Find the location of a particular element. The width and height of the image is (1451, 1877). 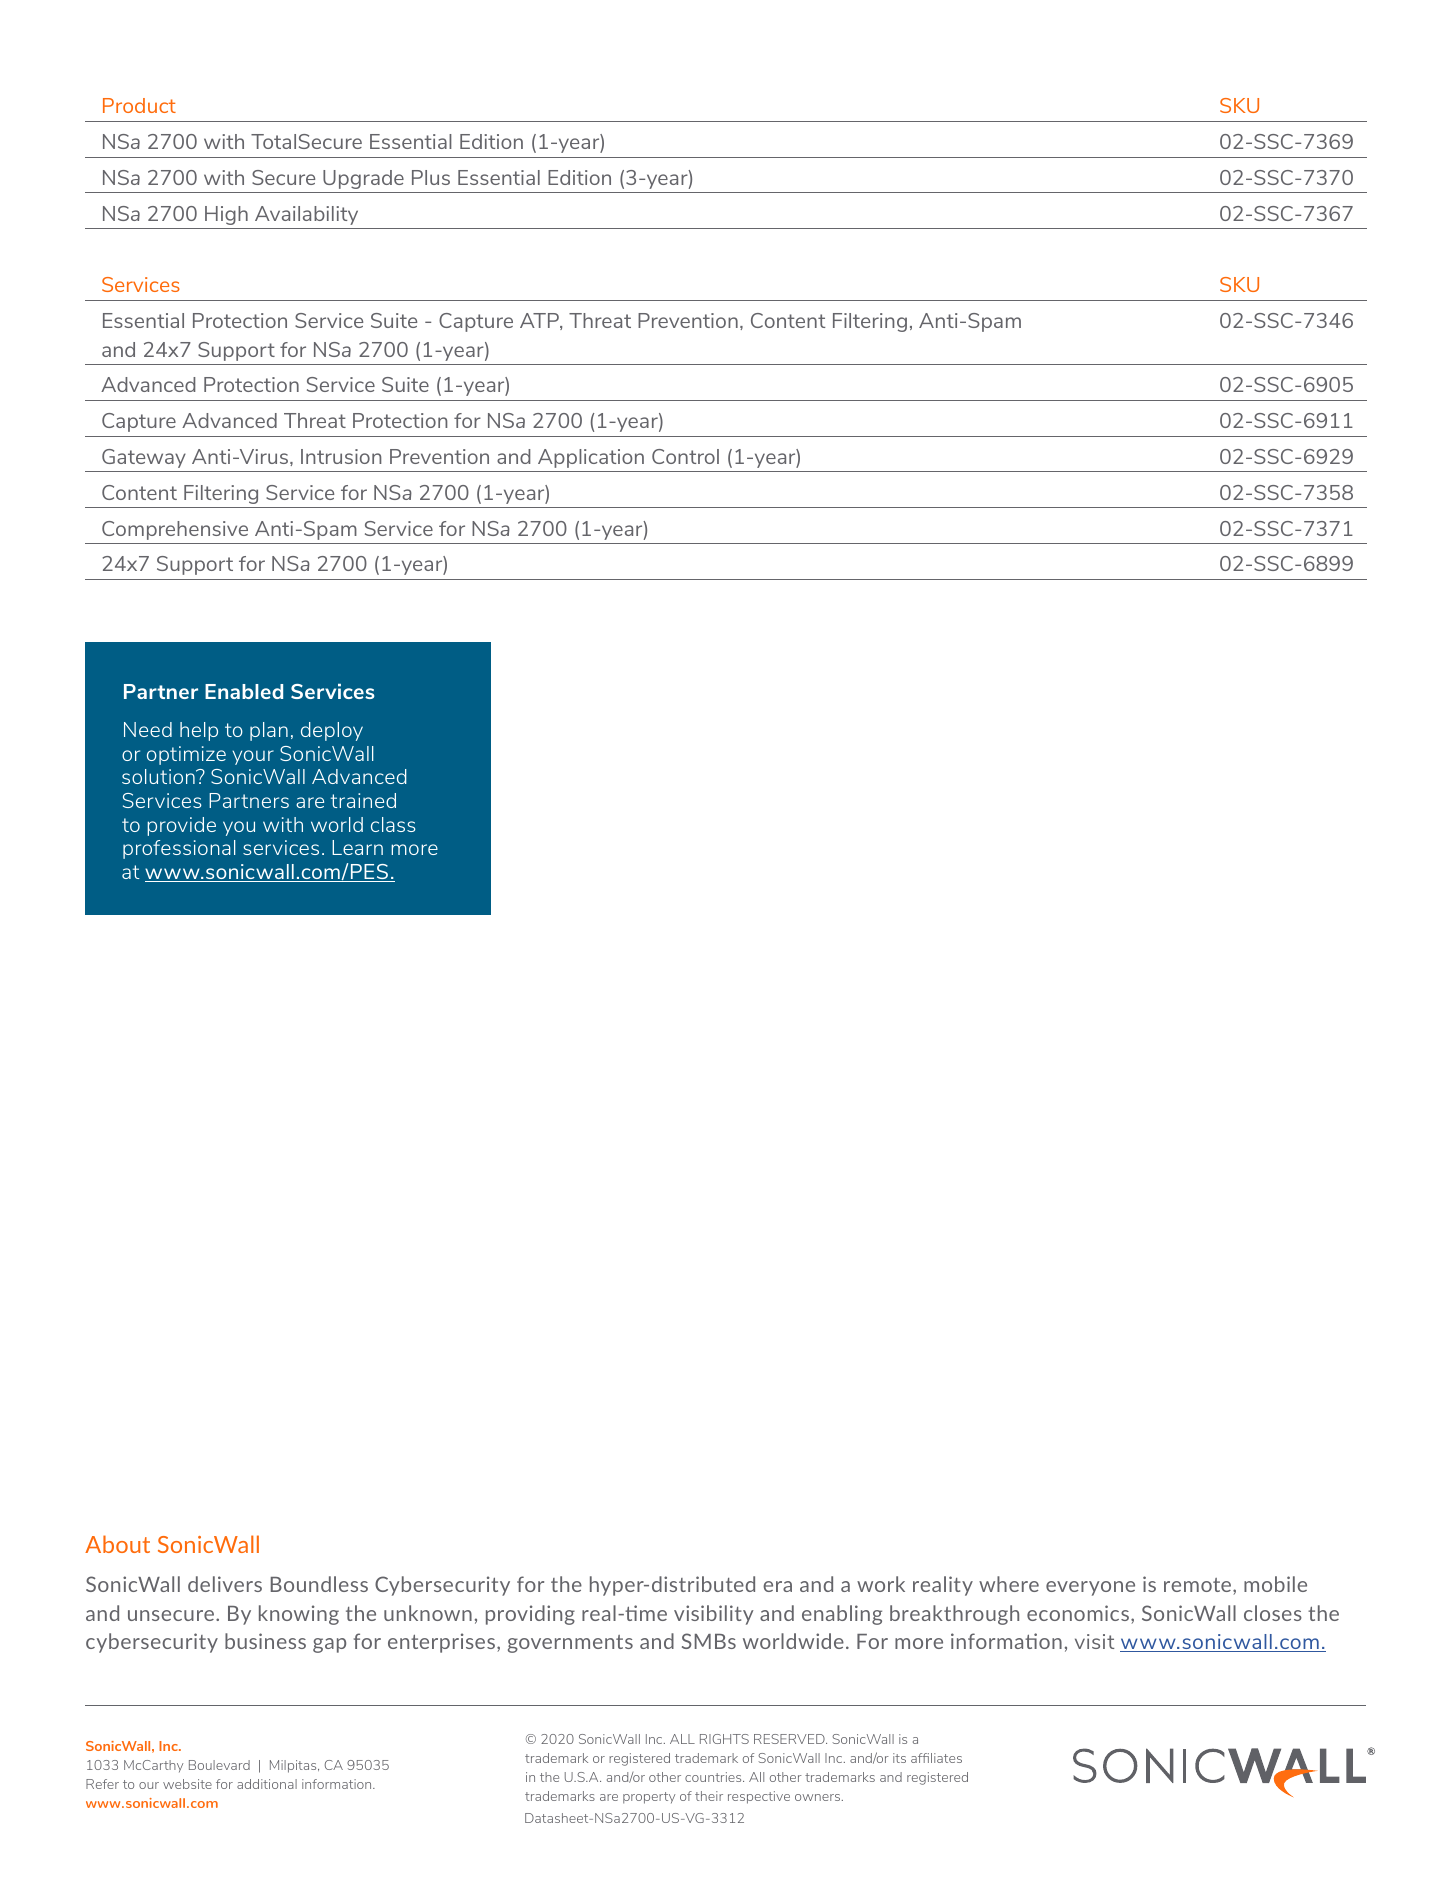

About is located at coordinates (117, 1544).
